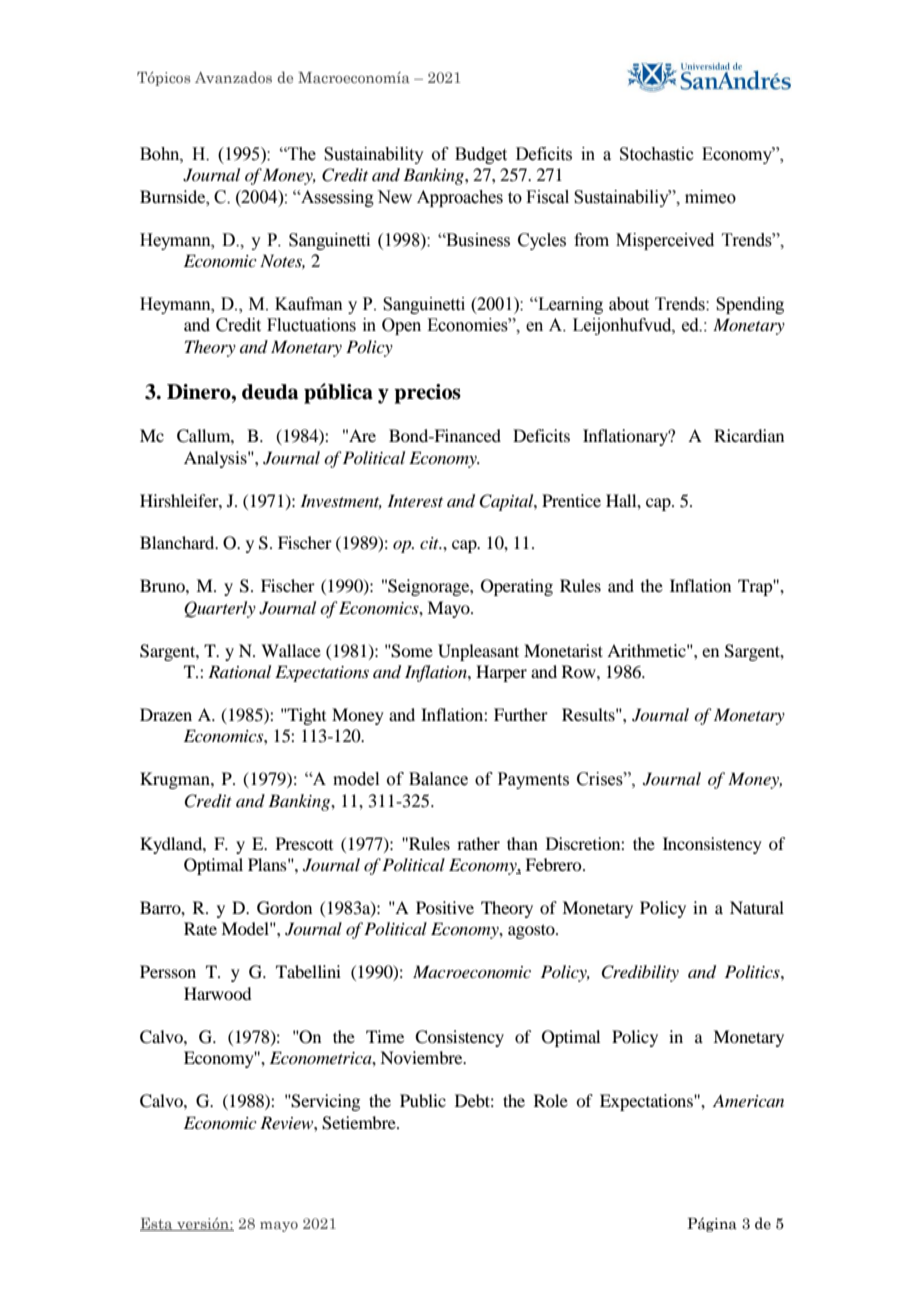 Image resolution: width=924 pixels, height=1309 pixels. Describe the element at coordinates (563, 650) in the screenshot. I see `Monetarist` at that location.
